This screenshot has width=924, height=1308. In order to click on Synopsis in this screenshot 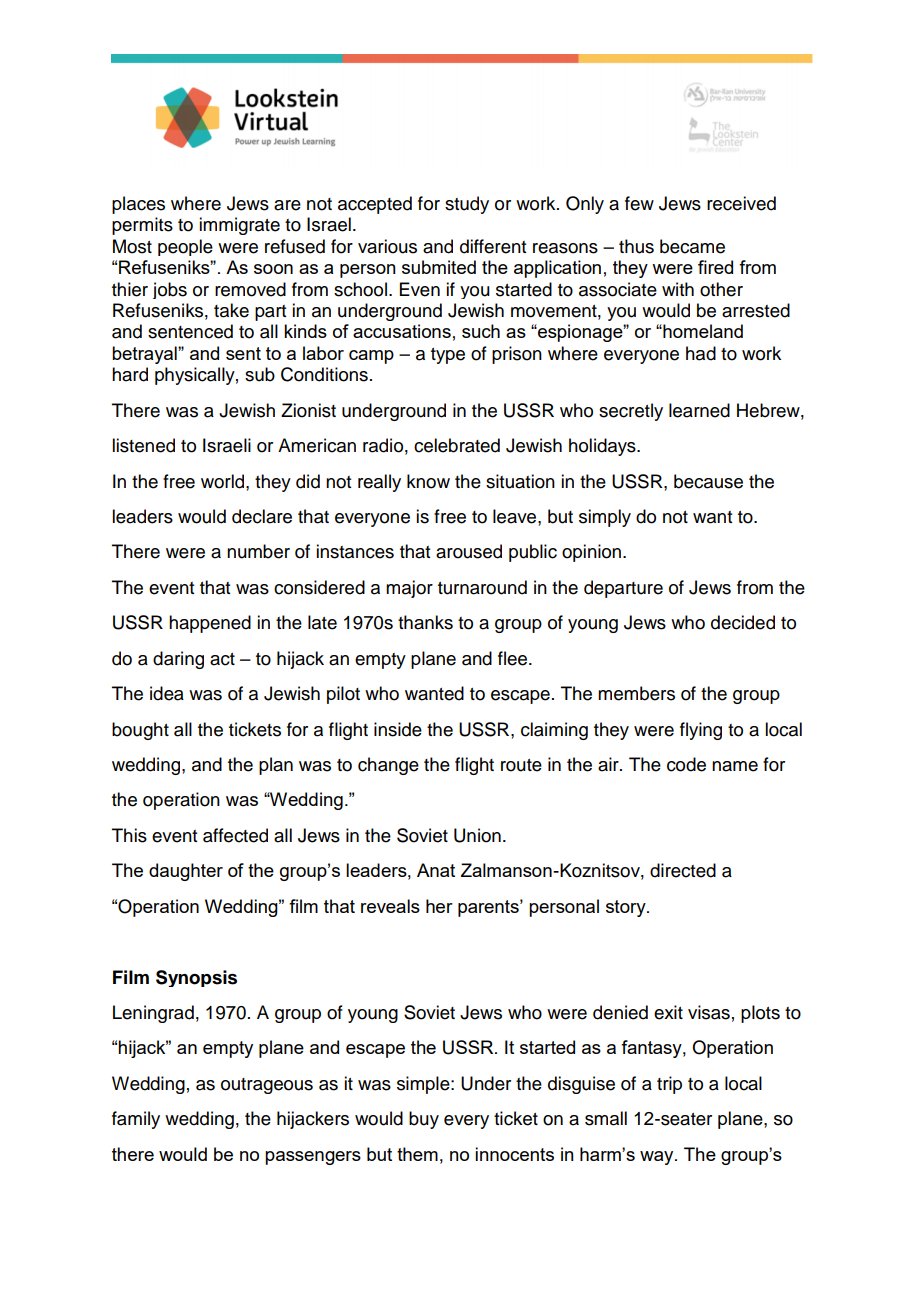, I will do `click(196, 978)`.
